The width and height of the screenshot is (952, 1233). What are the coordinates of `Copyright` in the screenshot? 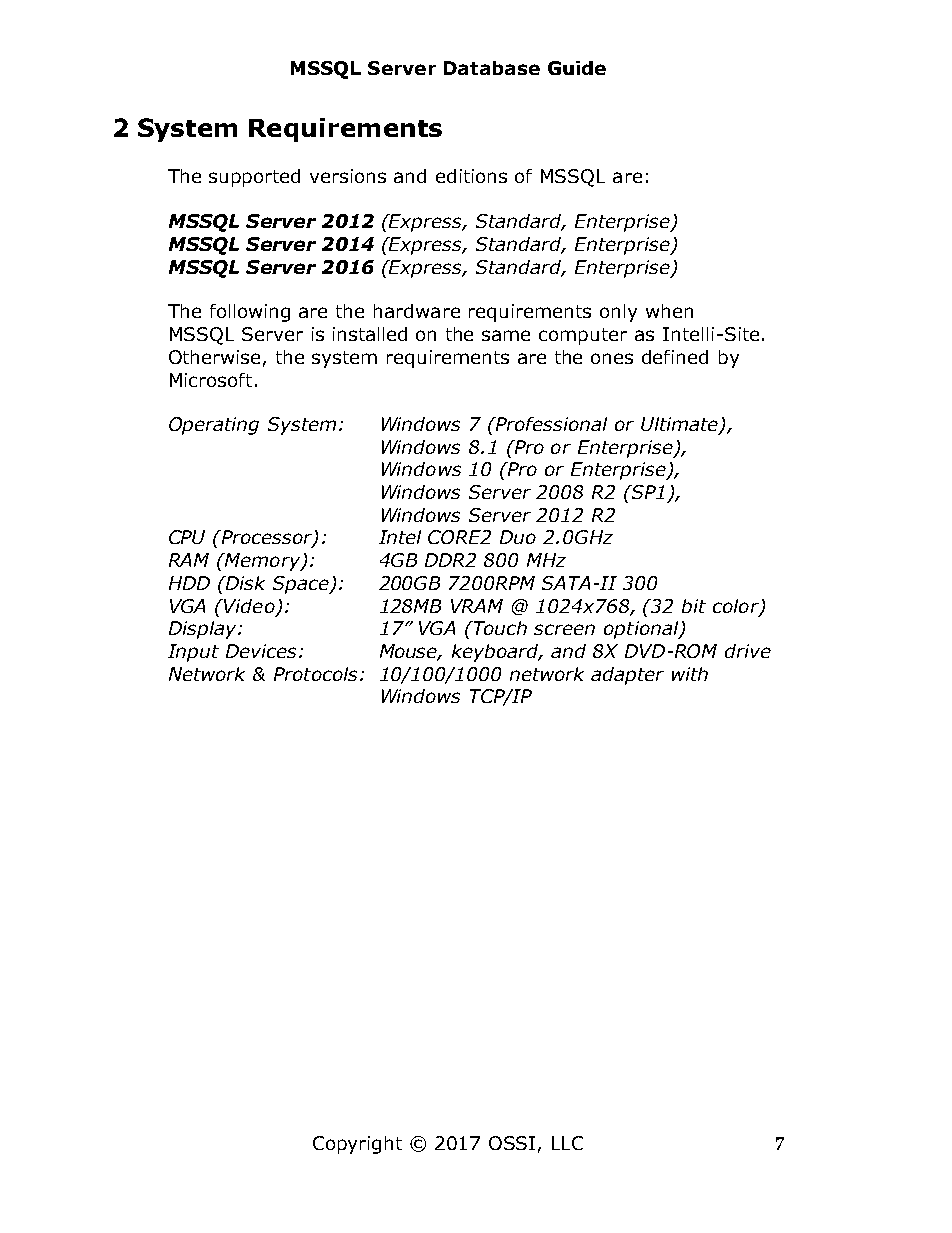 It's located at (357, 1145).
